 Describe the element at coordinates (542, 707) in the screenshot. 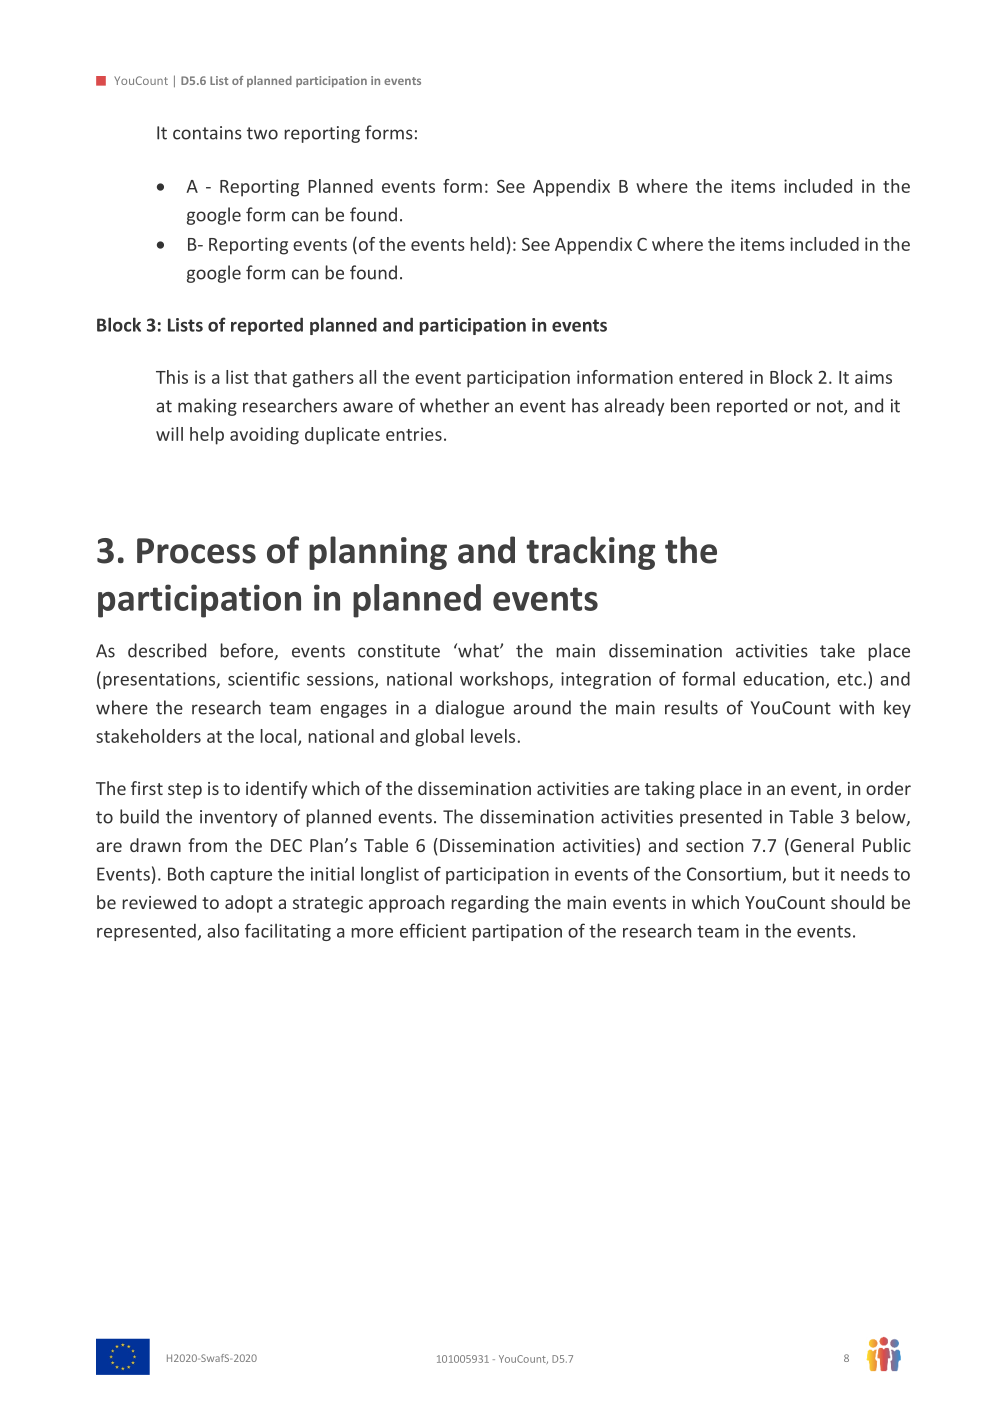

I see `around` at that location.
